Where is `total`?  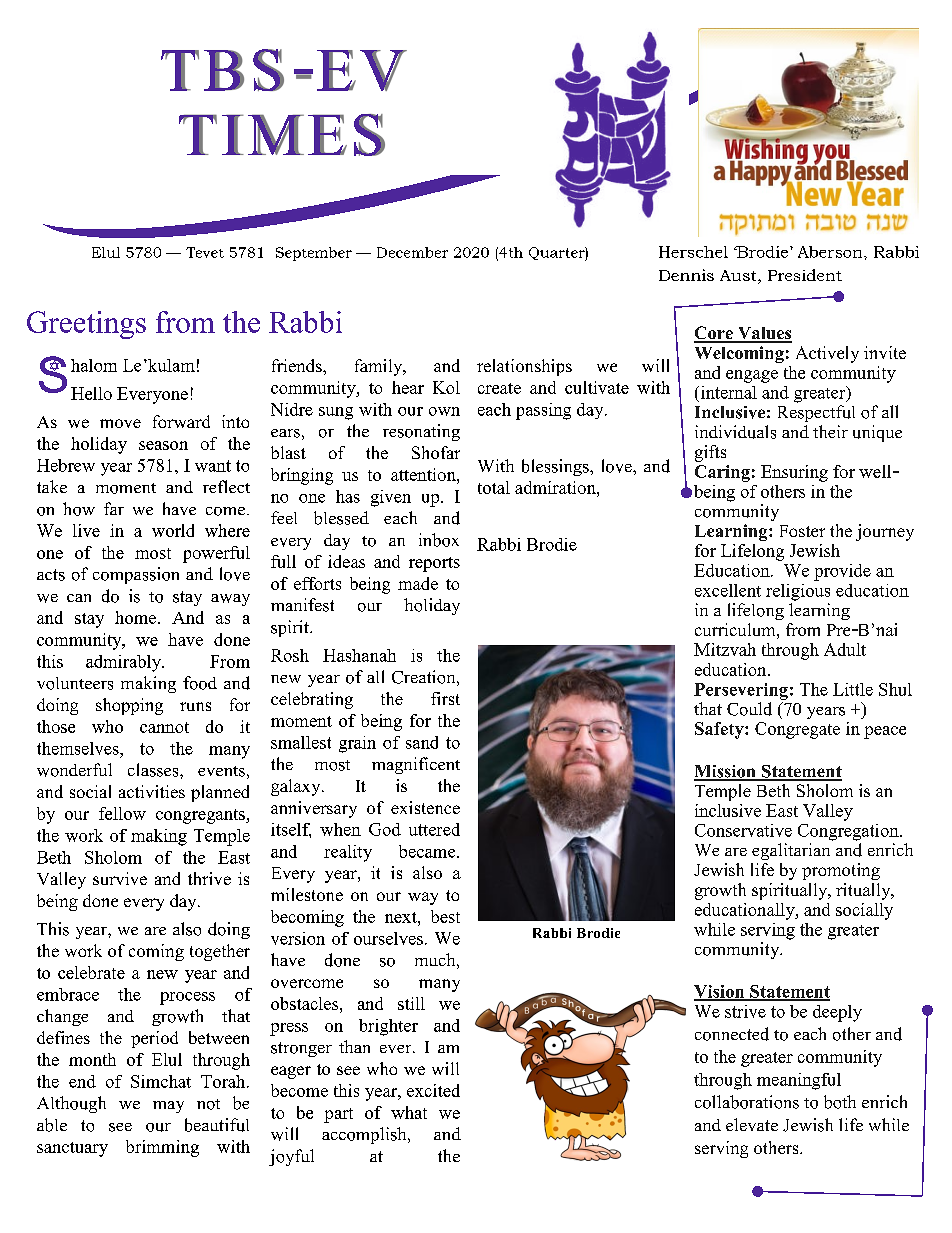
total is located at coordinates (494, 487).
